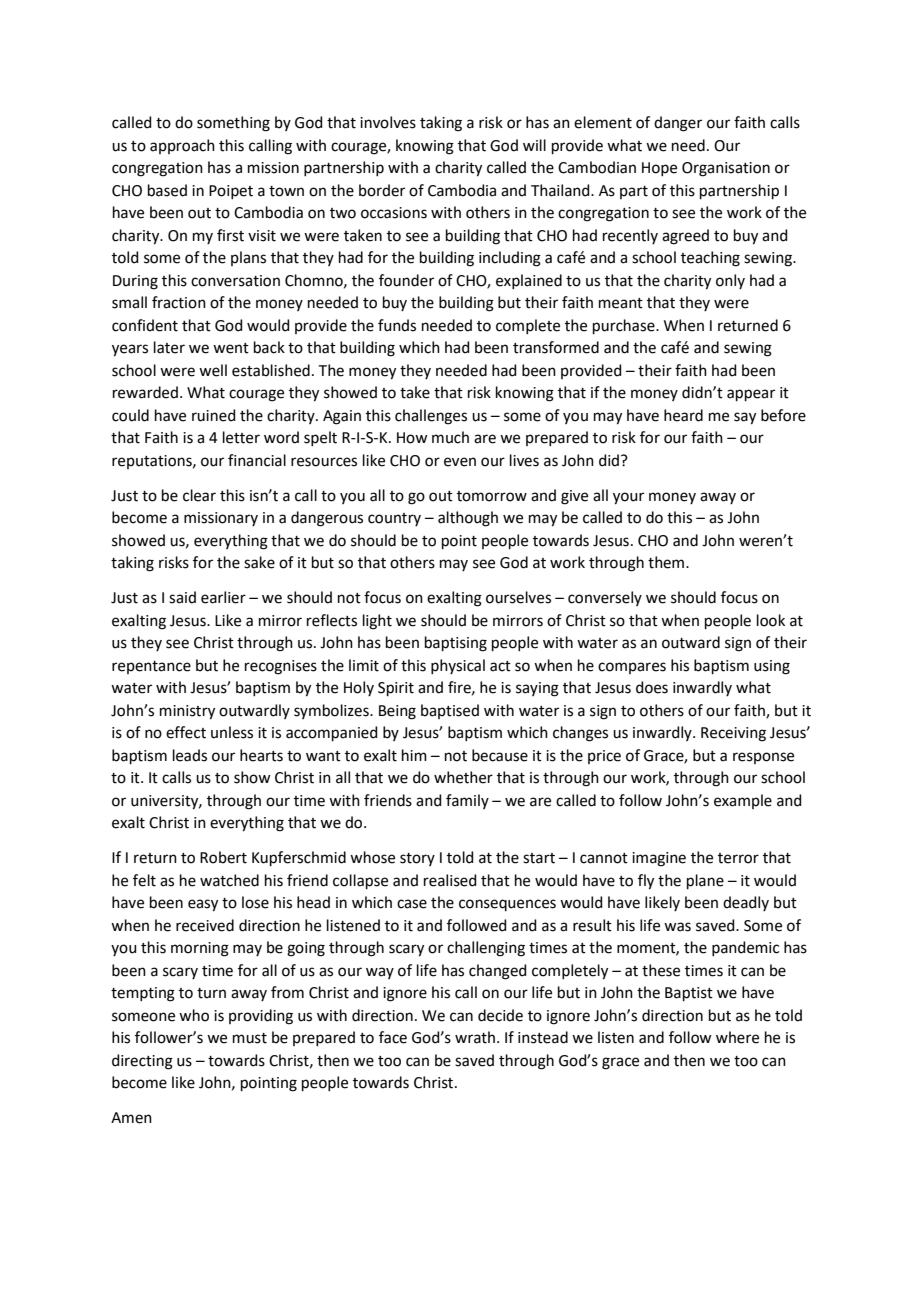  Describe the element at coordinates (223, 597) in the image. I see `earlier` at that location.
